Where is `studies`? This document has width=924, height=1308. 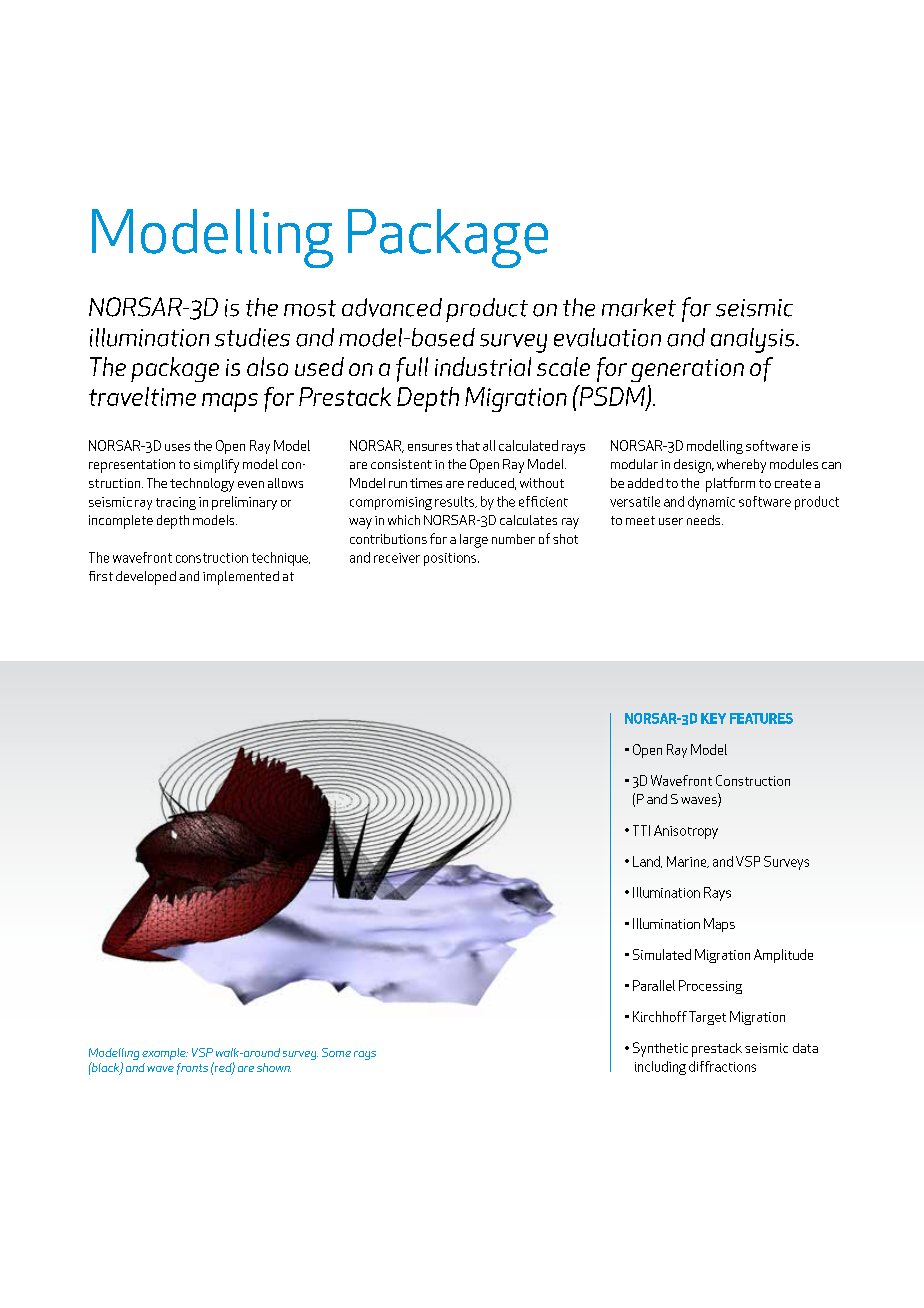
studies is located at coordinates (252, 337).
